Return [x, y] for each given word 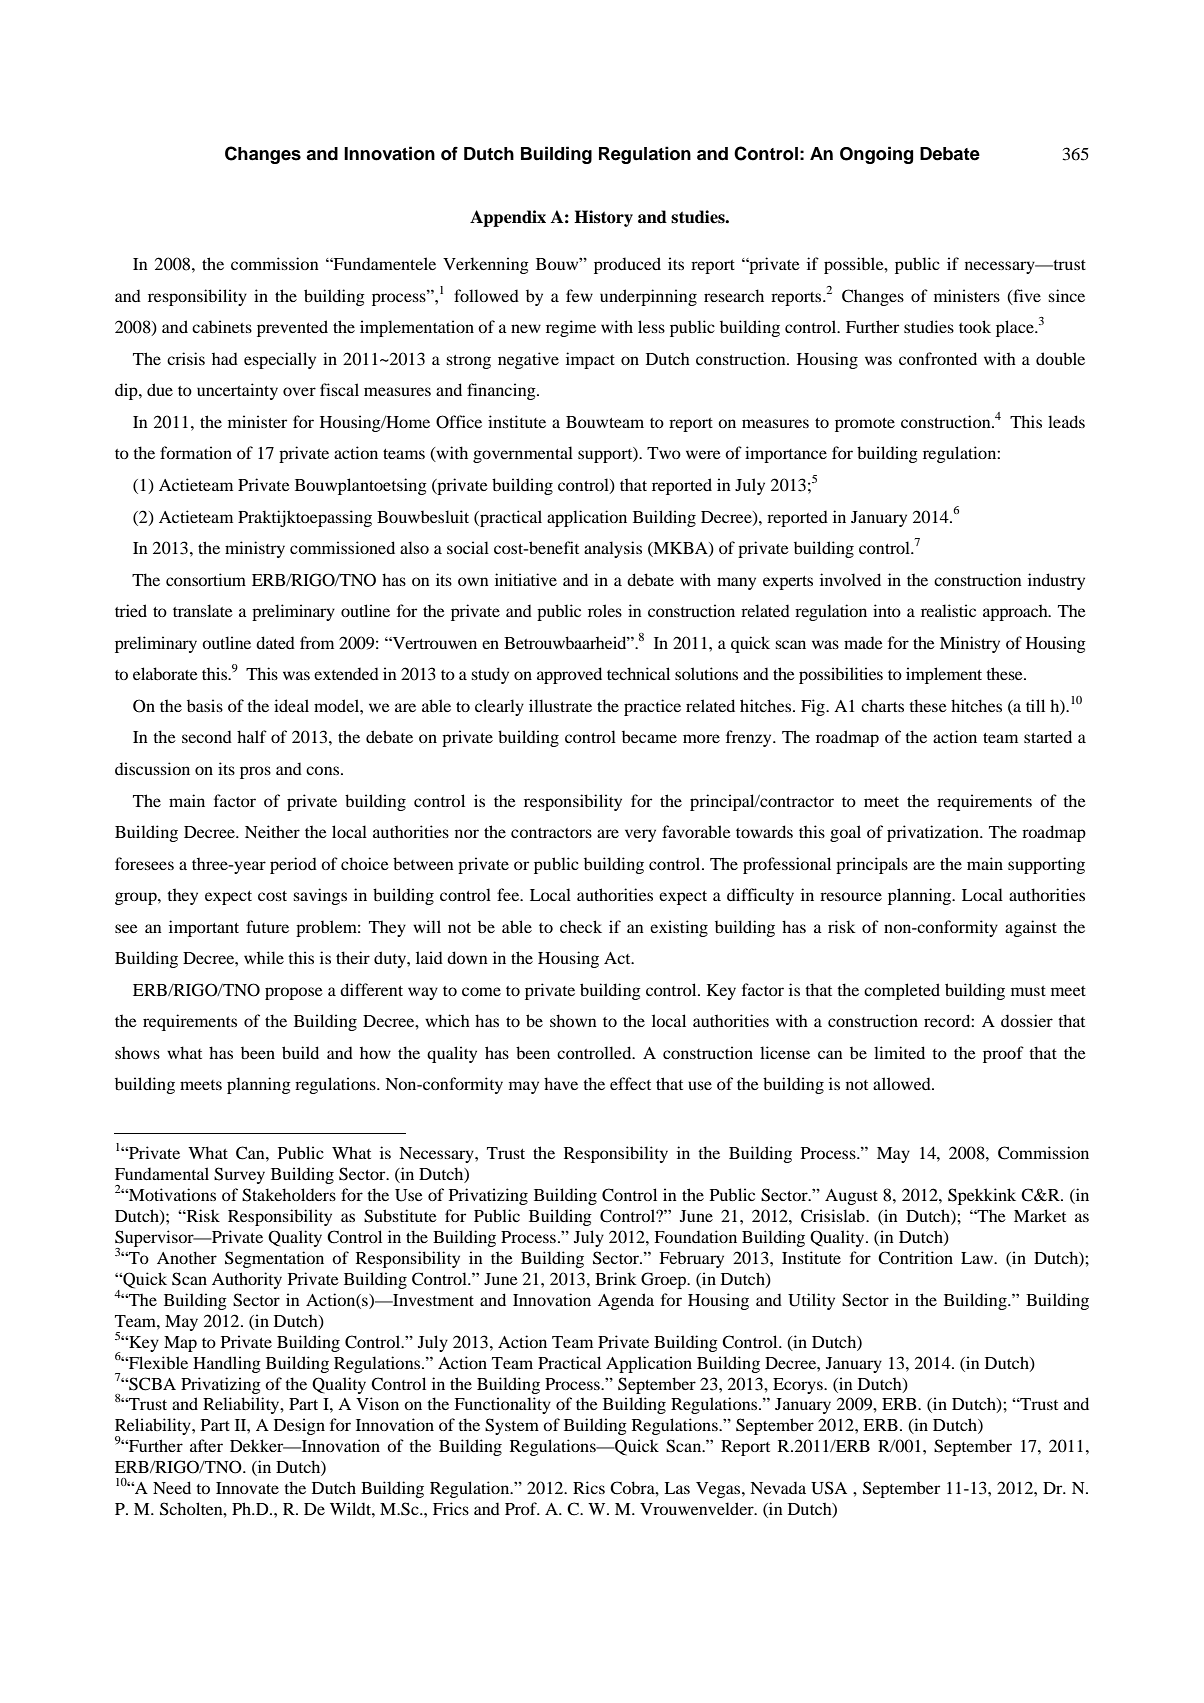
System [512, 1426]
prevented [292, 328]
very [640, 835]
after [206, 1445]
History [603, 218]
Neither [272, 831]
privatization [934, 833]
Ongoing [876, 155]
